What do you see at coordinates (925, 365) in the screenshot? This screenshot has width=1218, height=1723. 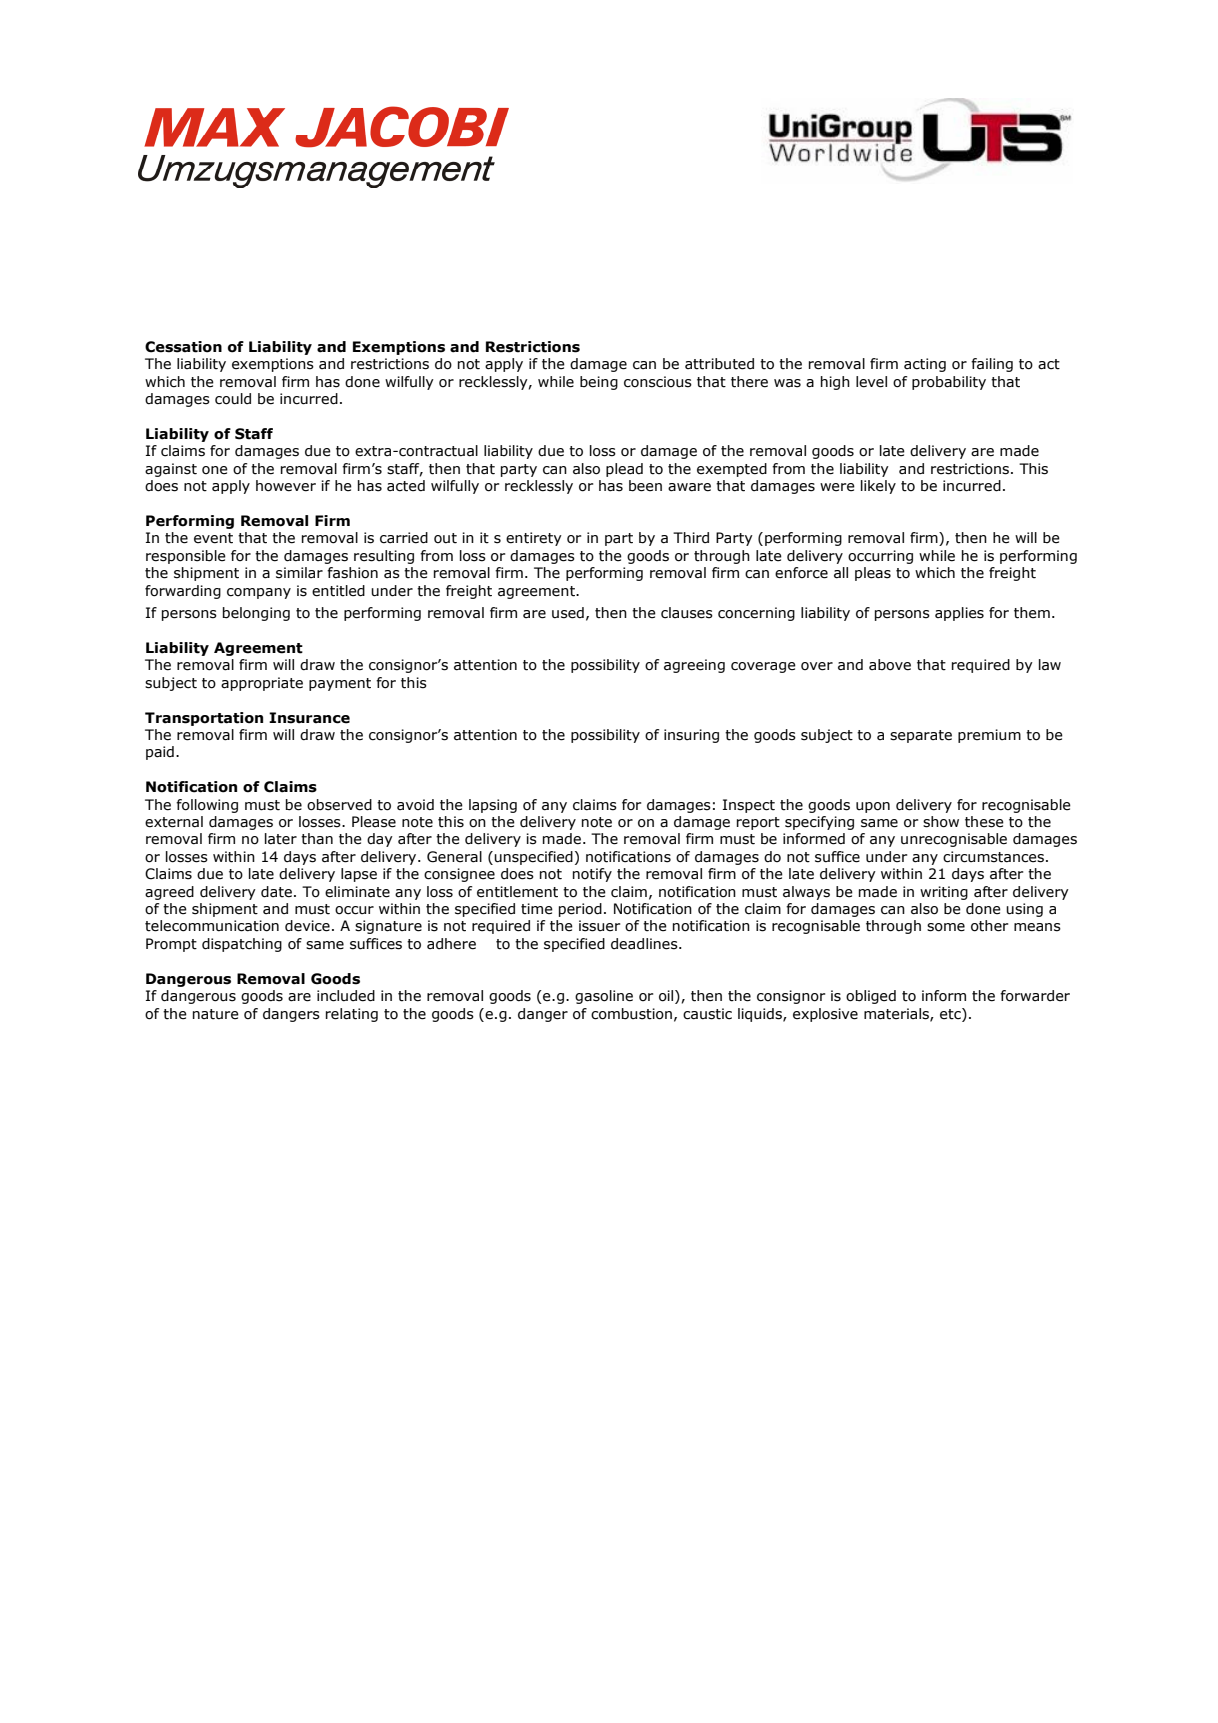 I see `acting` at bounding box center [925, 365].
